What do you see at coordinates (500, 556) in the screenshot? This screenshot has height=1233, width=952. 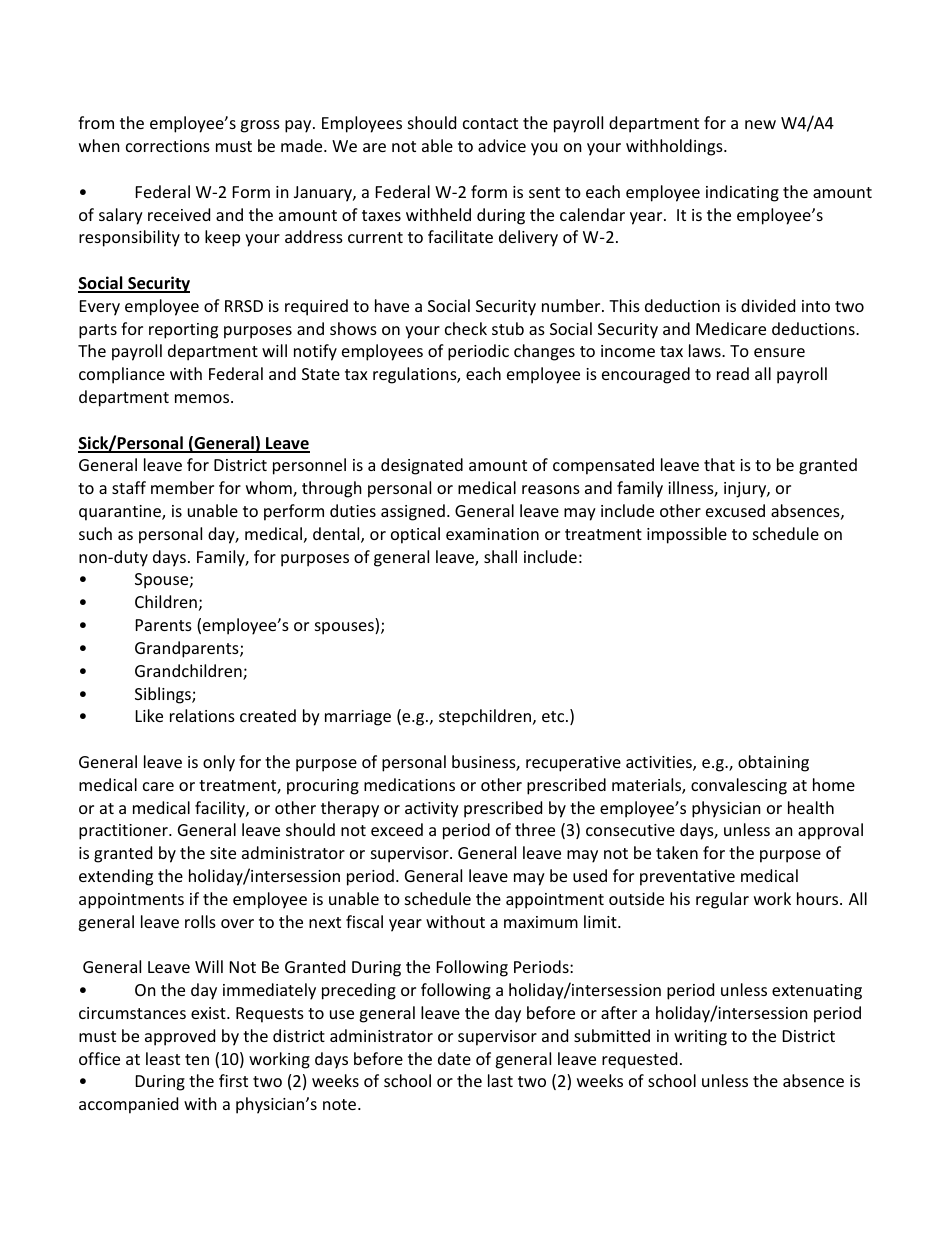 I see `shall` at bounding box center [500, 556].
